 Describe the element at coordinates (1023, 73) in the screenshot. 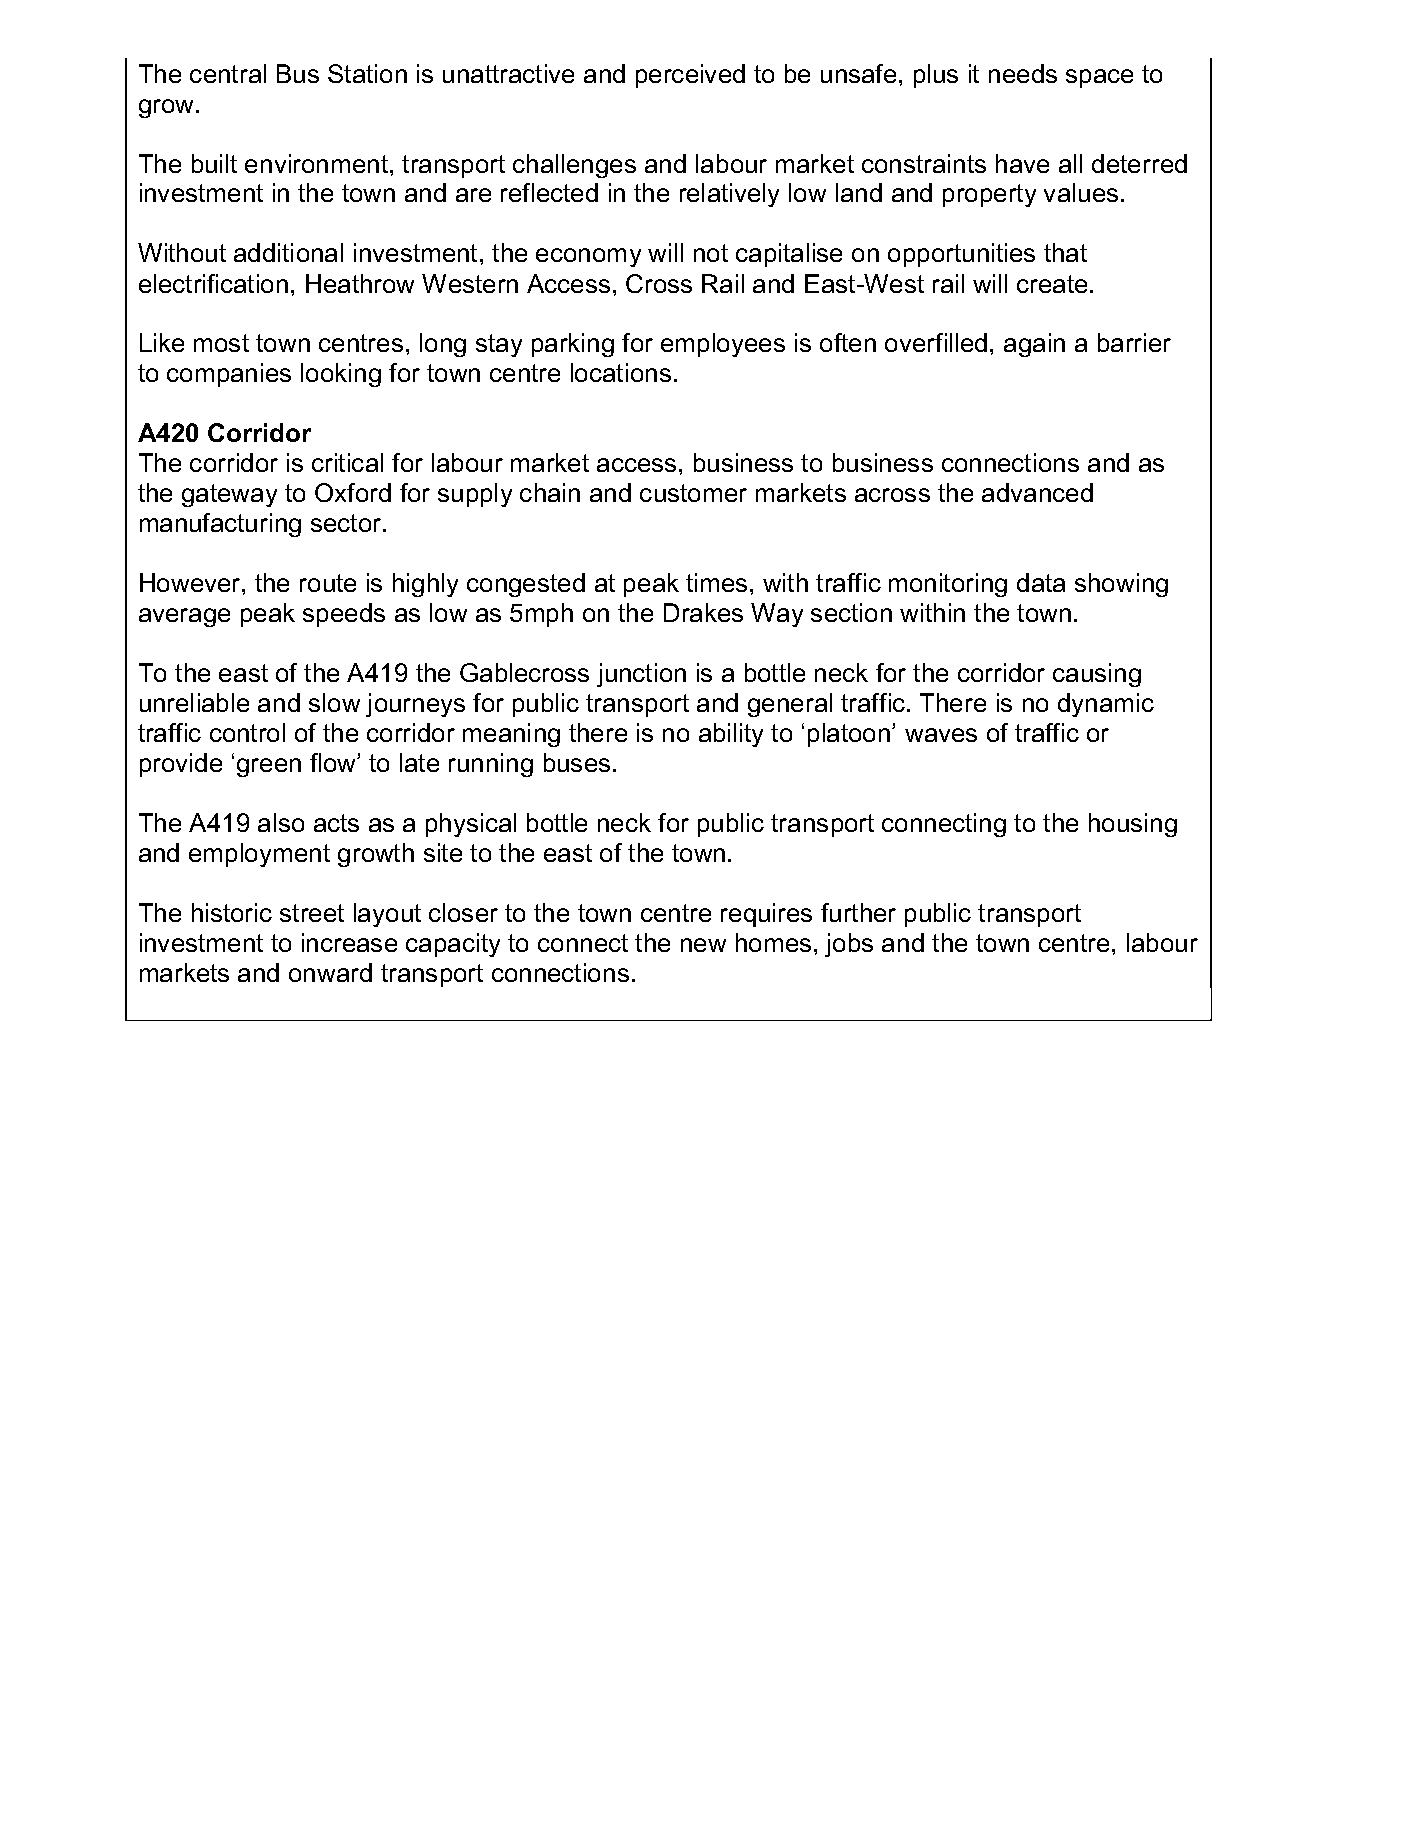

I see `needs` at that location.
